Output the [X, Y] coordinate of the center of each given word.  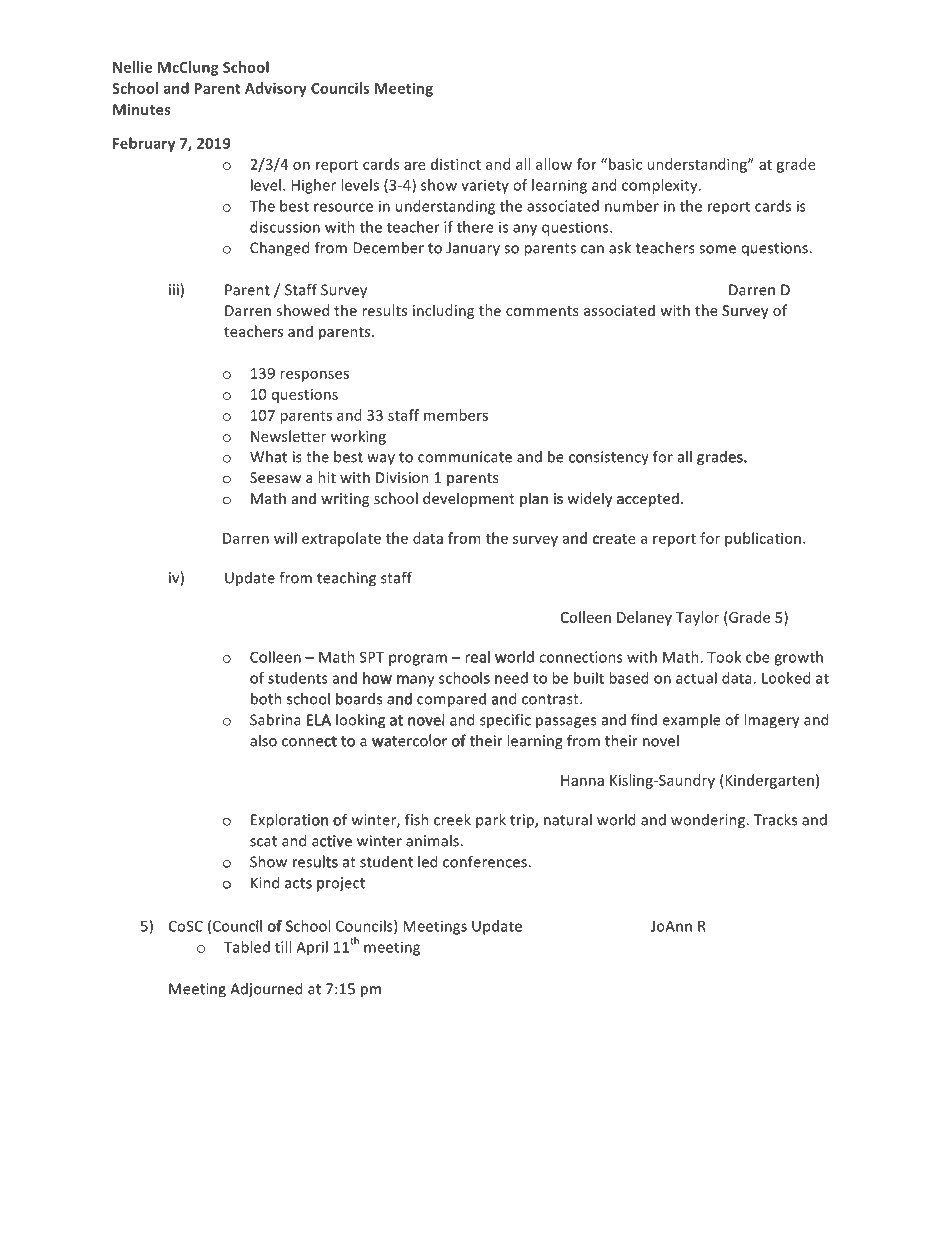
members [456, 415]
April [312, 948]
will [285, 538]
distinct [456, 164]
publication [763, 539]
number [632, 206]
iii [174, 290]
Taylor [697, 618]
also [263, 741]
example [691, 721]
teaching [346, 579]
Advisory [276, 89]
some [717, 249]
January [473, 249]
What [268, 457]
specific [505, 719]
